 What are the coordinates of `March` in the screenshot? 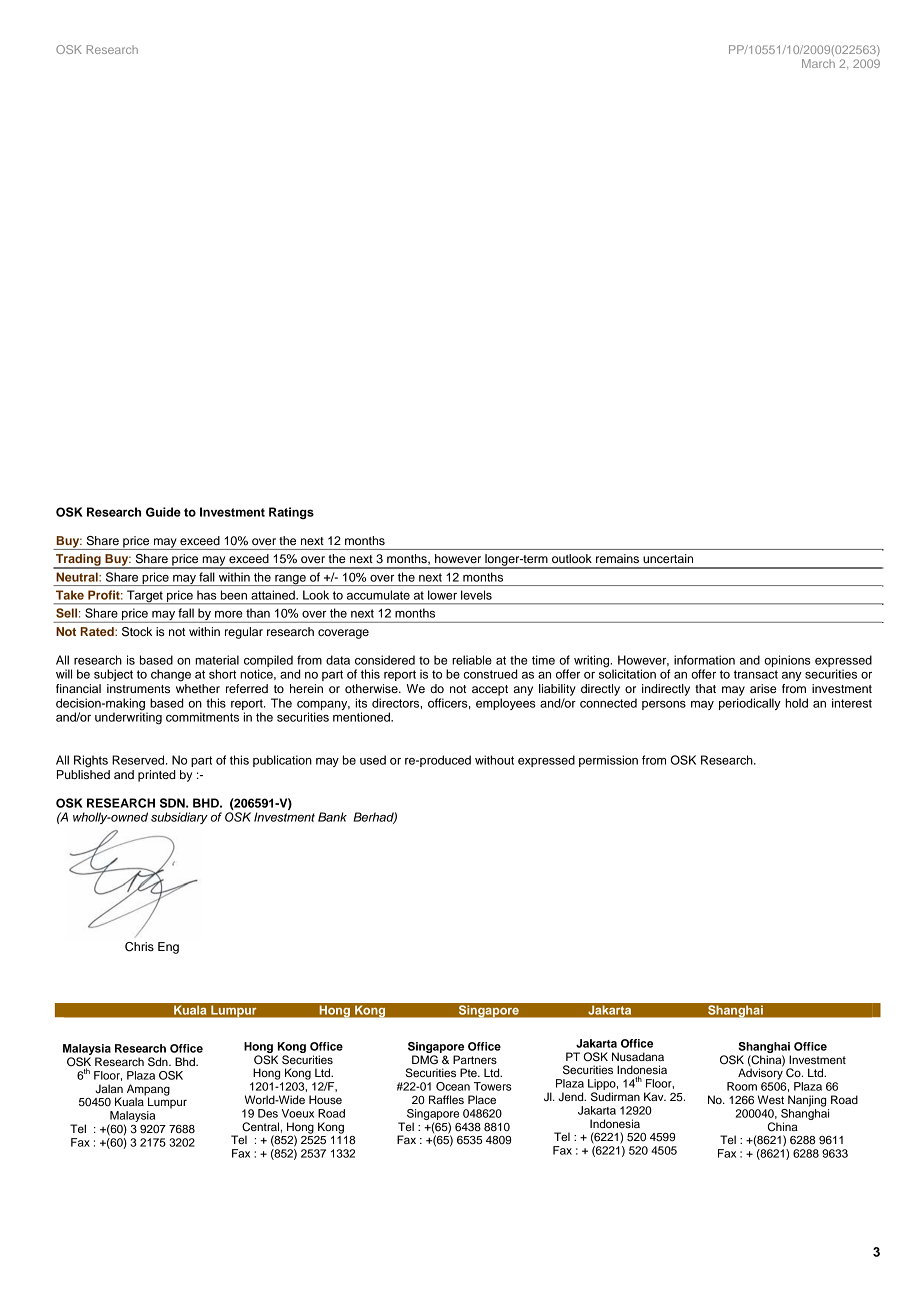 It's located at (818, 63).
